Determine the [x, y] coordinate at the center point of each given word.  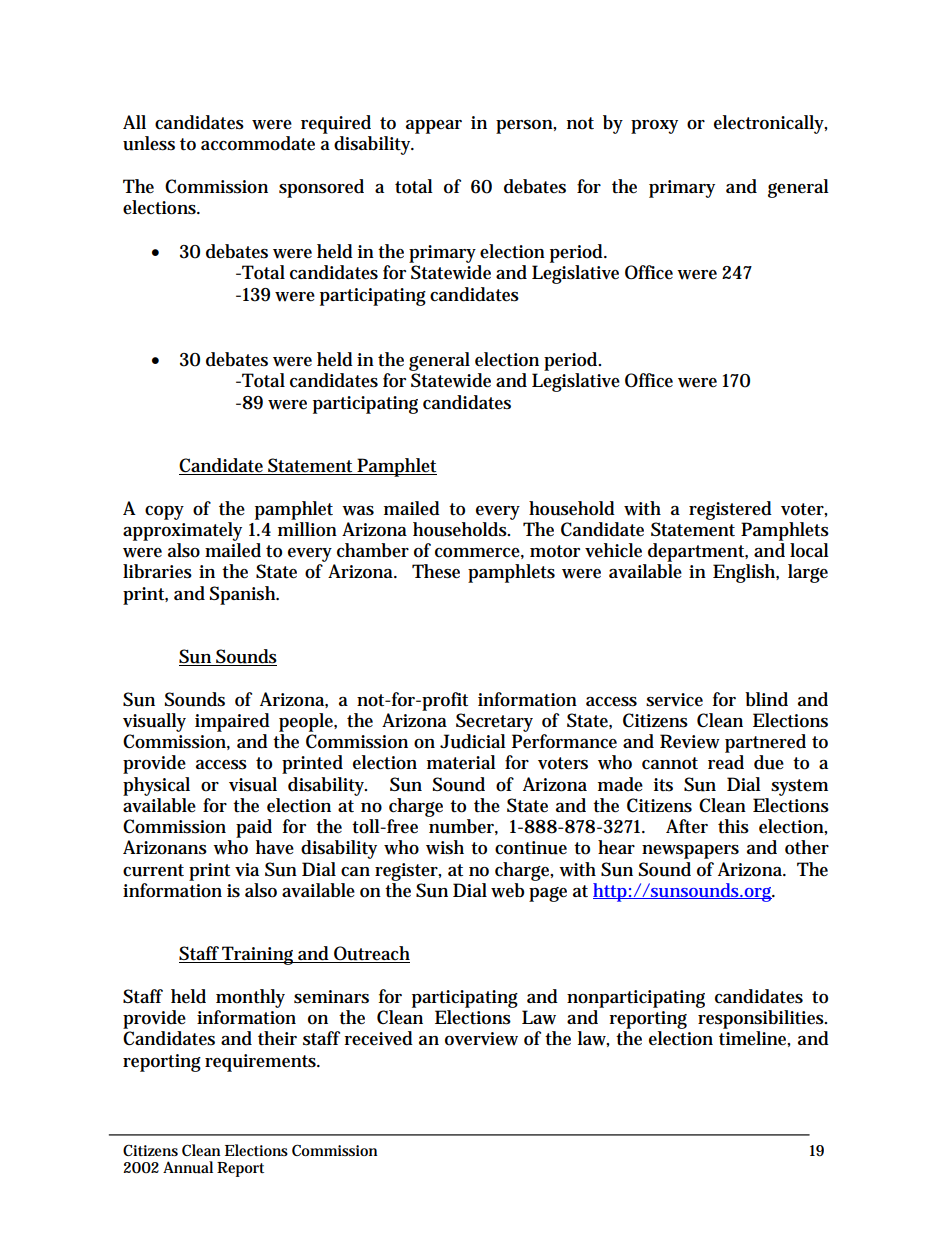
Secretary [494, 722]
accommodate [258, 143]
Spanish [243, 595]
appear [434, 127]
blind [766, 699]
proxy [654, 127]
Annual [188, 1167]
